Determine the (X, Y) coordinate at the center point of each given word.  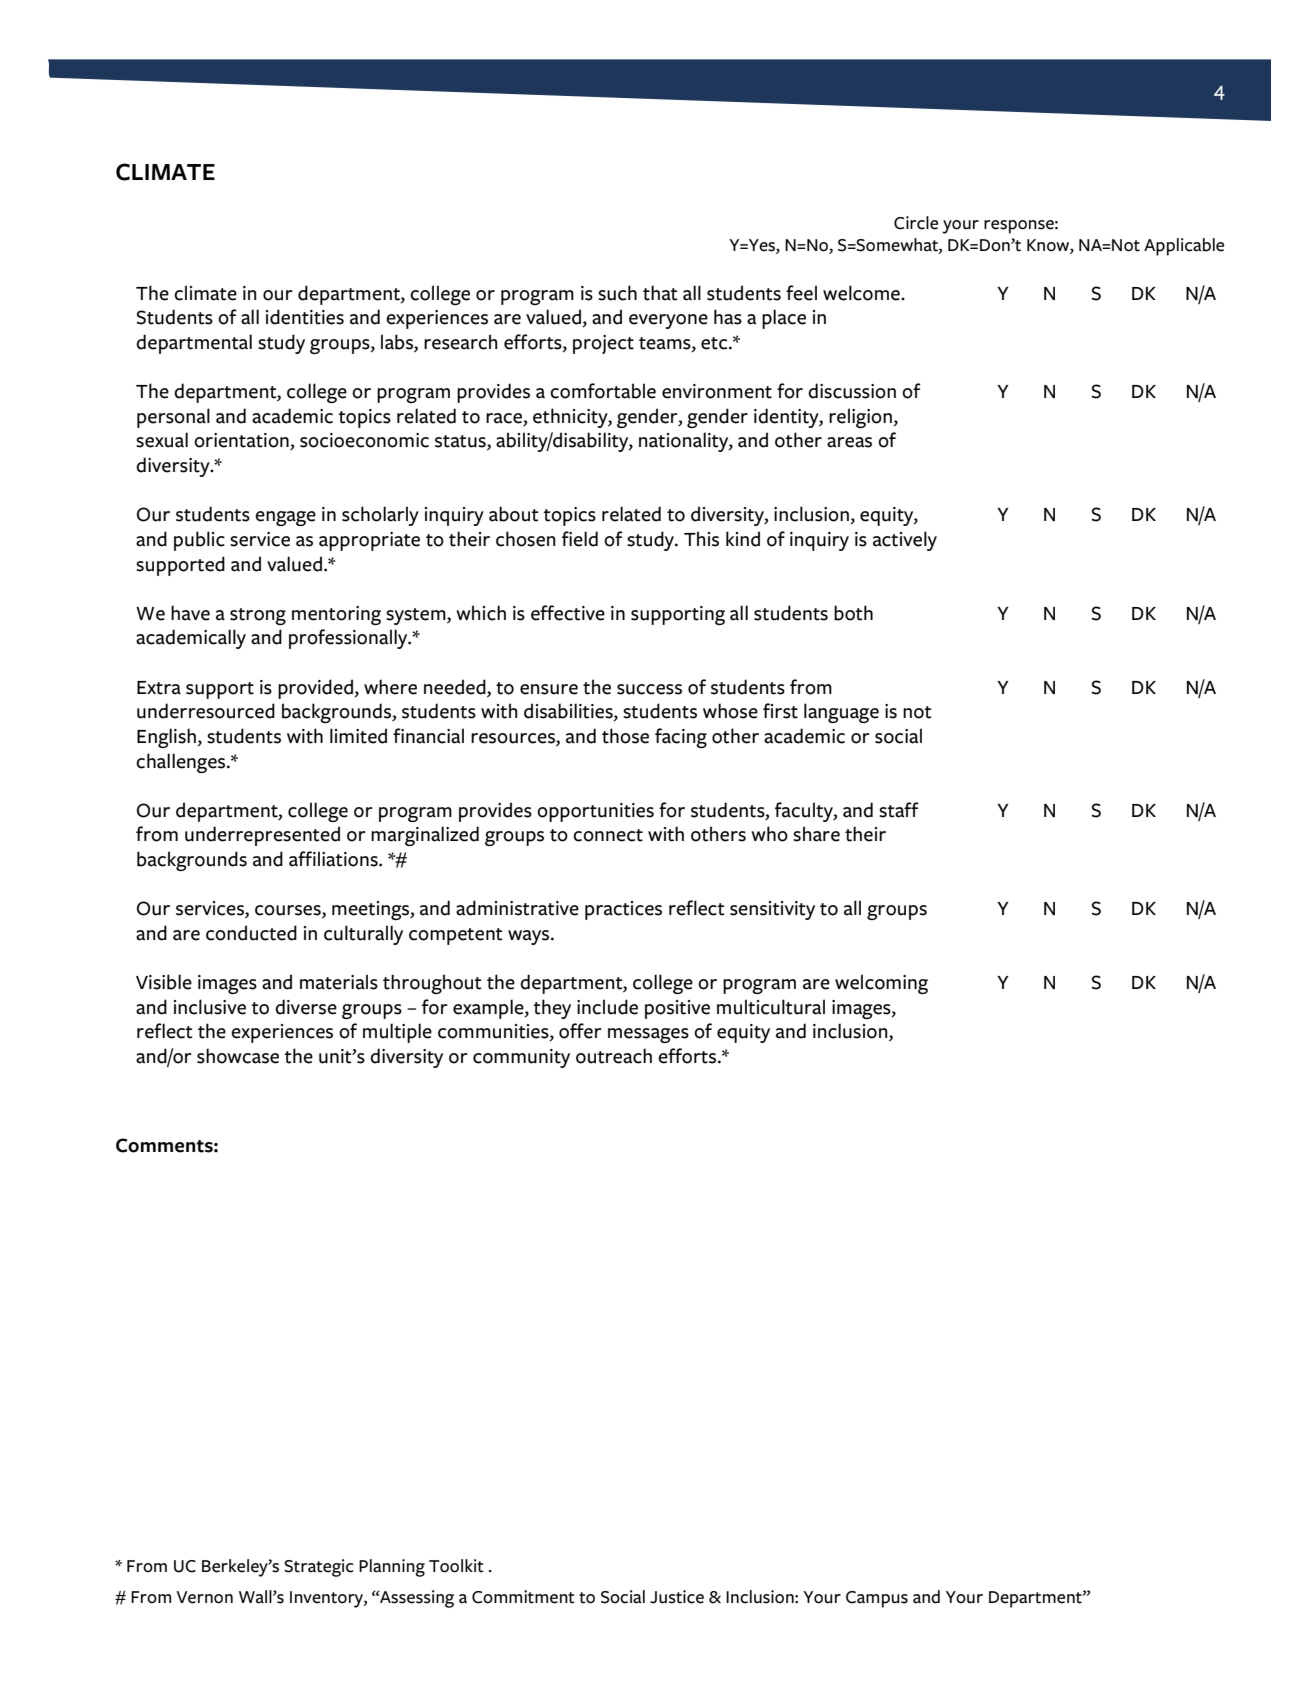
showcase (238, 1056)
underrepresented (262, 836)
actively (905, 541)
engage (285, 518)
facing (681, 738)
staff (899, 810)
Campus (877, 1599)
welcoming (881, 984)
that (660, 293)
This (701, 539)
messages (648, 1035)
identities (305, 317)
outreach (614, 1056)
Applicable (1184, 247)
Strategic (319, 1568)
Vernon (204, 1597)
